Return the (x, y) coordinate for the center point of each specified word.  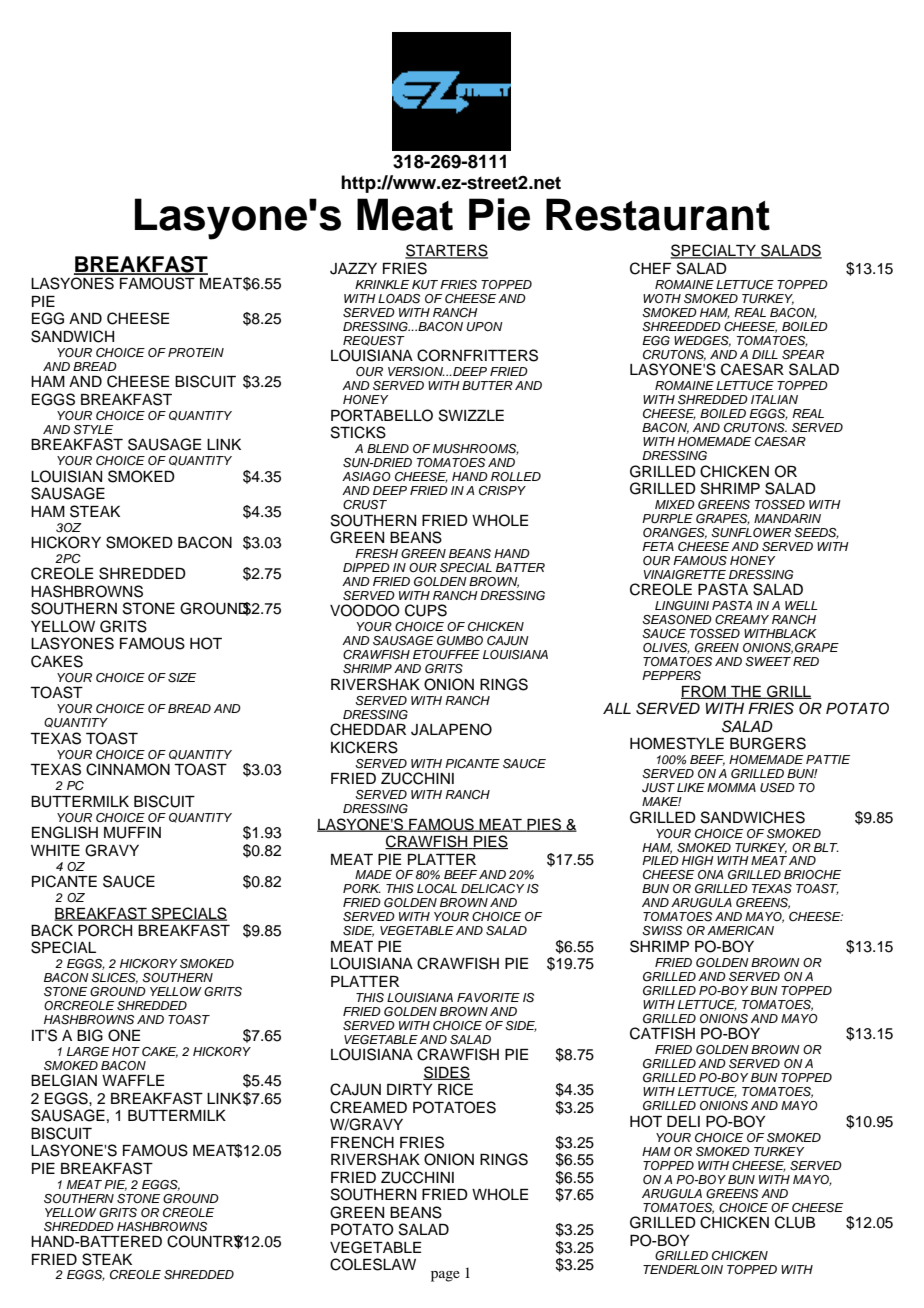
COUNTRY (206, 1242)
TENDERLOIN (683, 1270)
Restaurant (658, 214)
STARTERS (446, 251)
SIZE (182, 678)
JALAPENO (451, 729)
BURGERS (768, 743)
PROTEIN (196, 353)
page (445, 1276)
